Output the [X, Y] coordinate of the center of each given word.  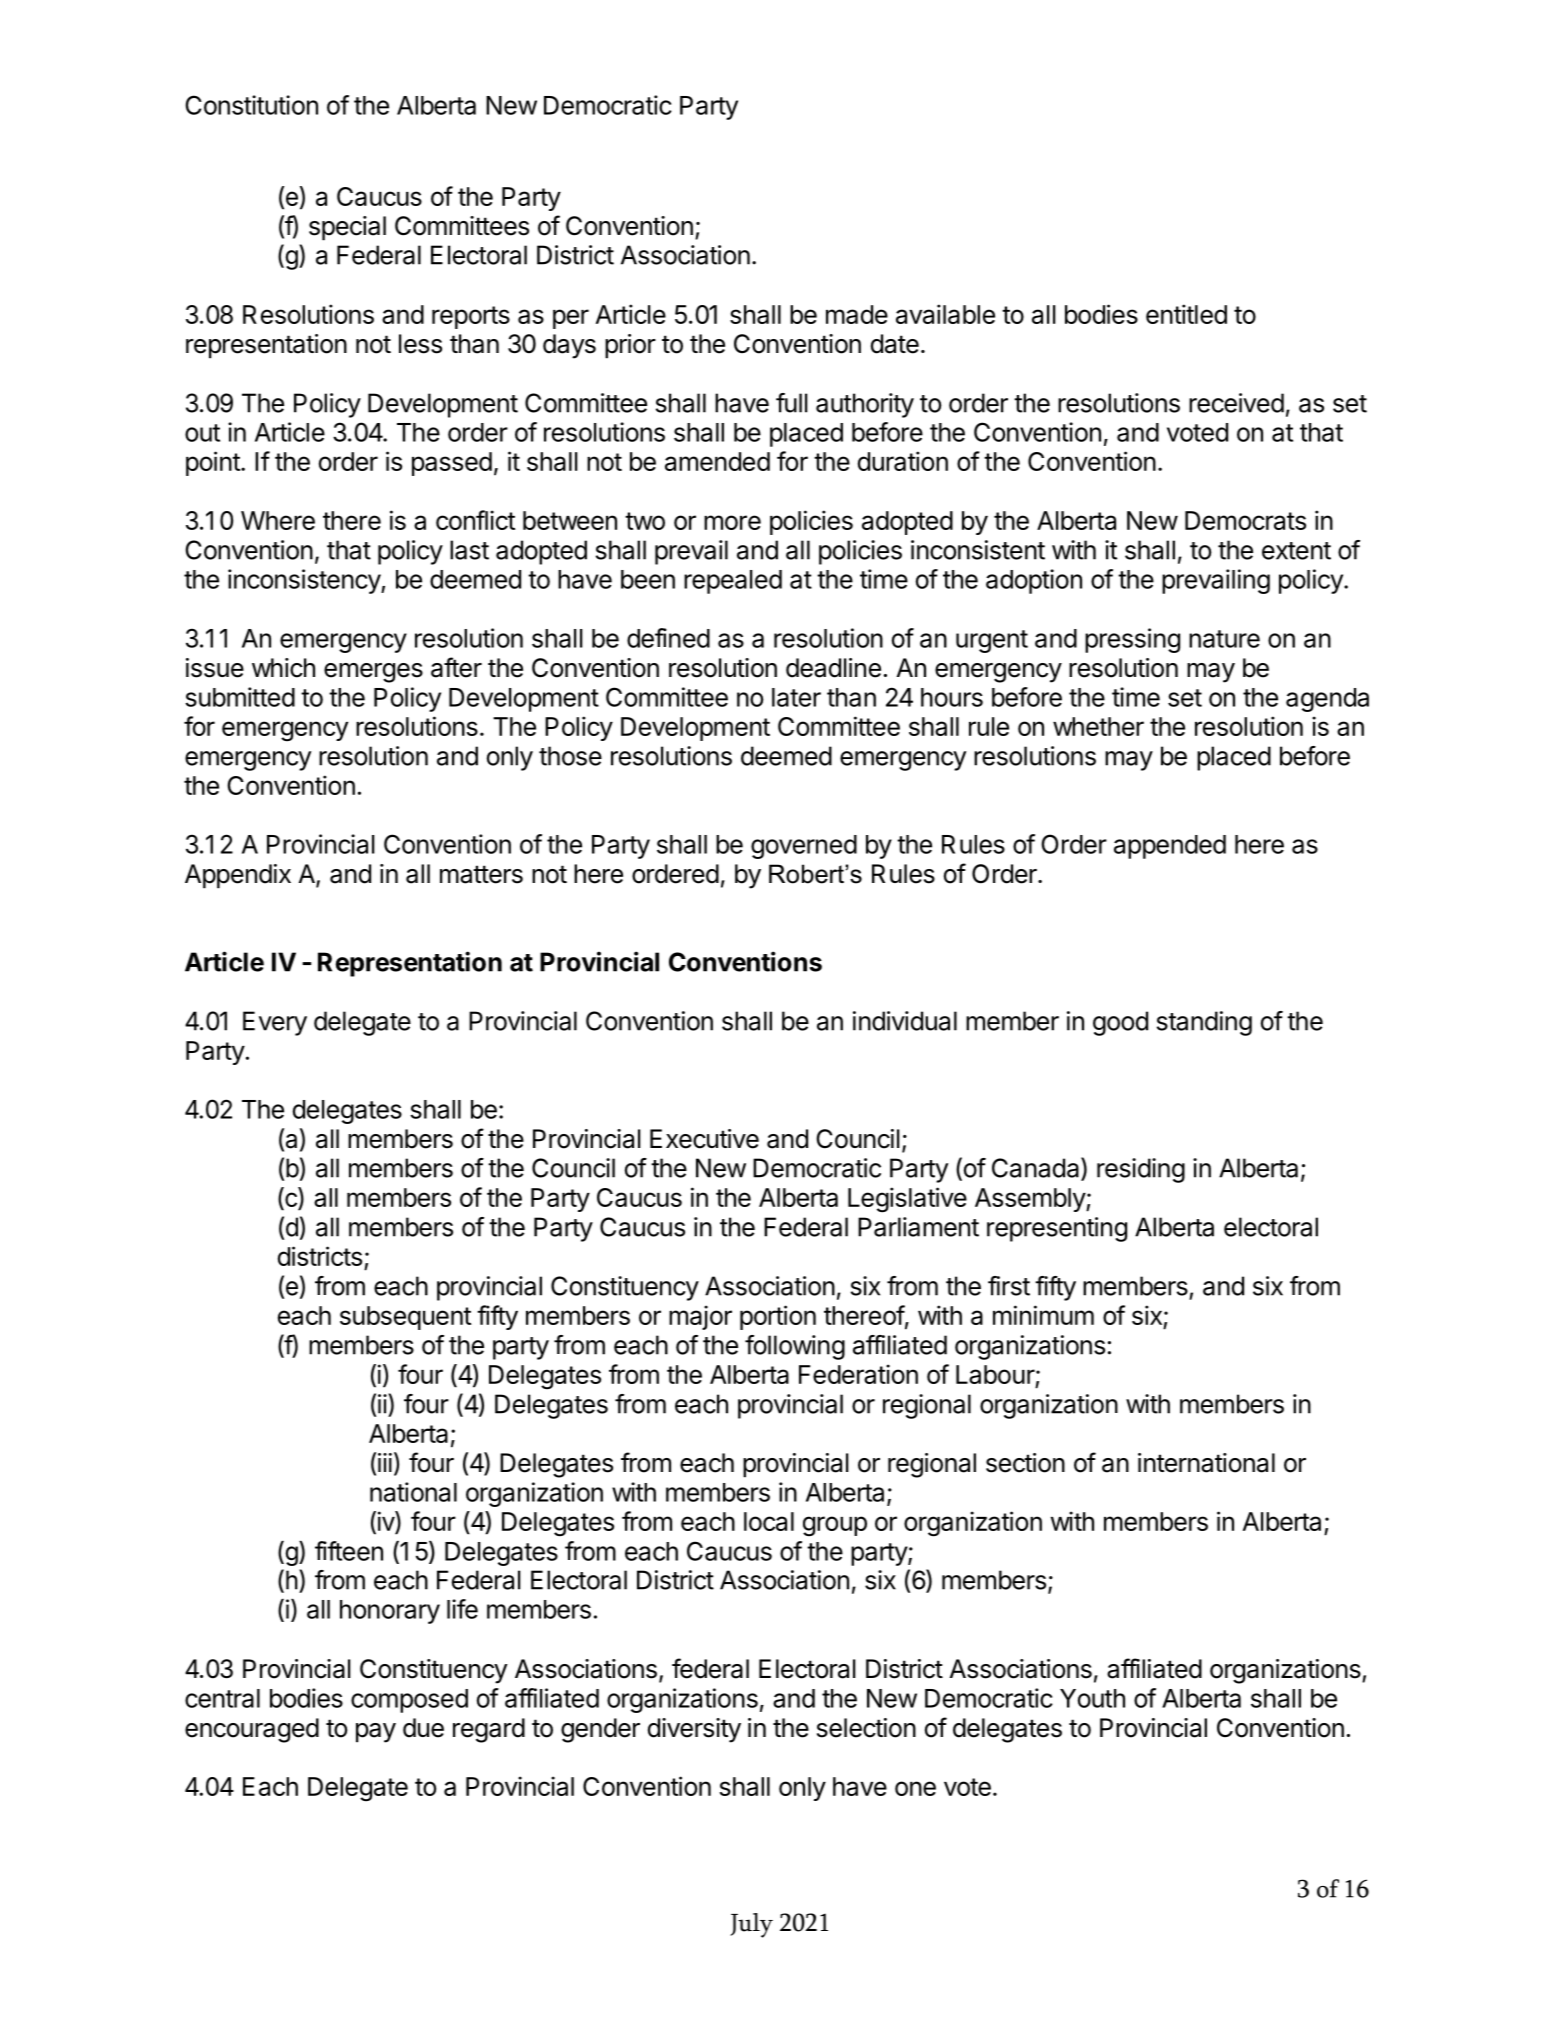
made [857, 314]
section [1025, 1463]
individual [905, 1021]
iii [385, 1462]
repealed [733, 582]
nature [1224, 639]
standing [1204, 1023]
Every [275, 1023]
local [769, 1521]
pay [376, 1733]
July [751, 1925]
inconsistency [305, 581]
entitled [1186, 314]
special [347, 228]
